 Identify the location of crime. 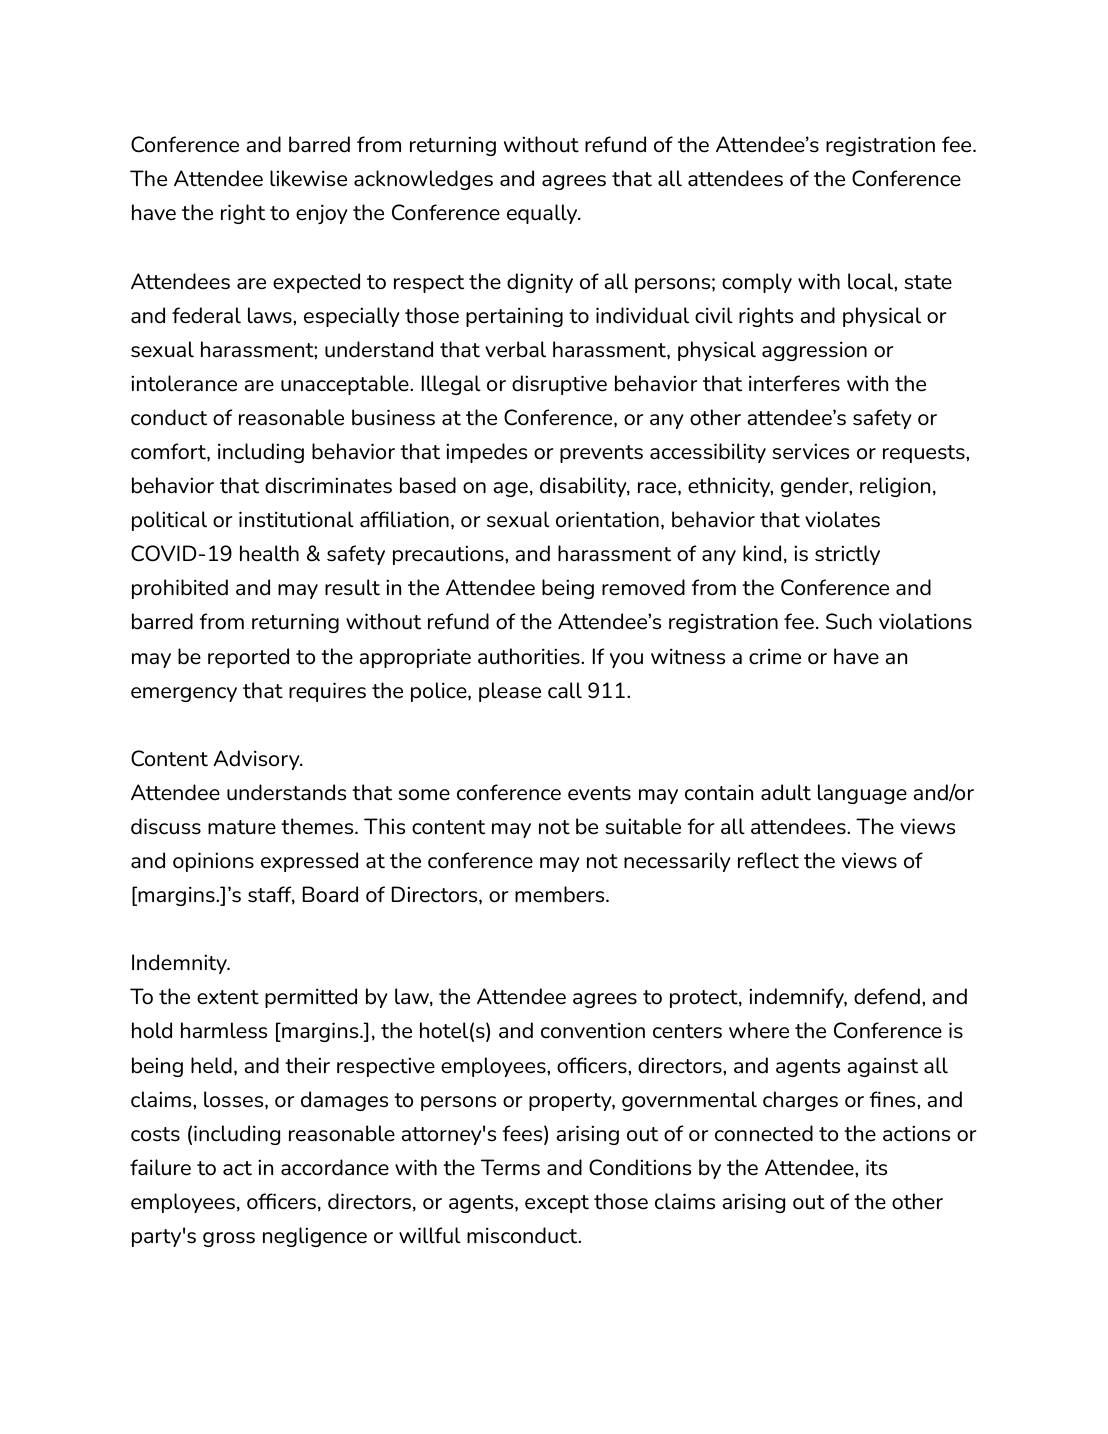
(775, 657).
